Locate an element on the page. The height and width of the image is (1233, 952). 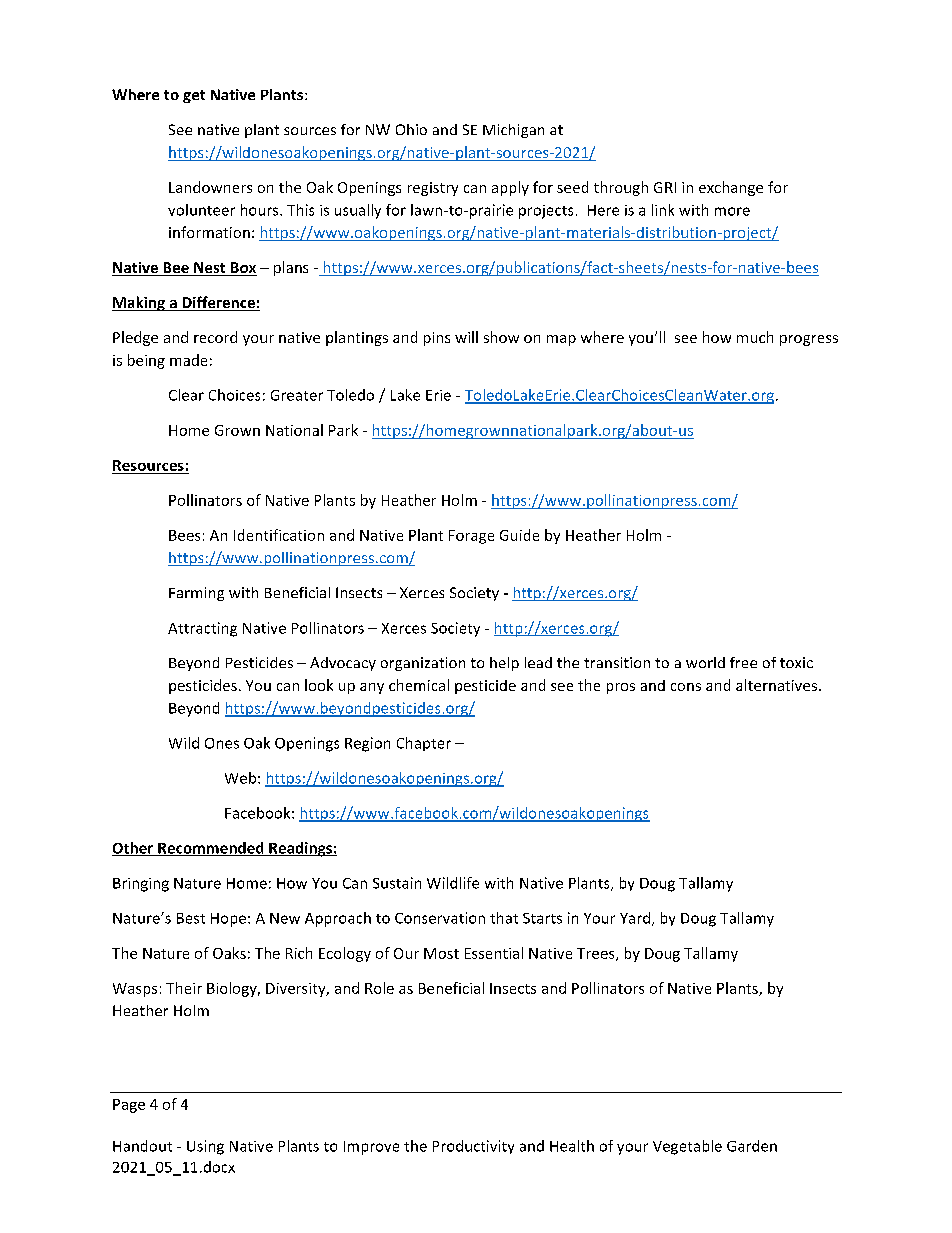
Attracting is located at coordinates (202, 629).
